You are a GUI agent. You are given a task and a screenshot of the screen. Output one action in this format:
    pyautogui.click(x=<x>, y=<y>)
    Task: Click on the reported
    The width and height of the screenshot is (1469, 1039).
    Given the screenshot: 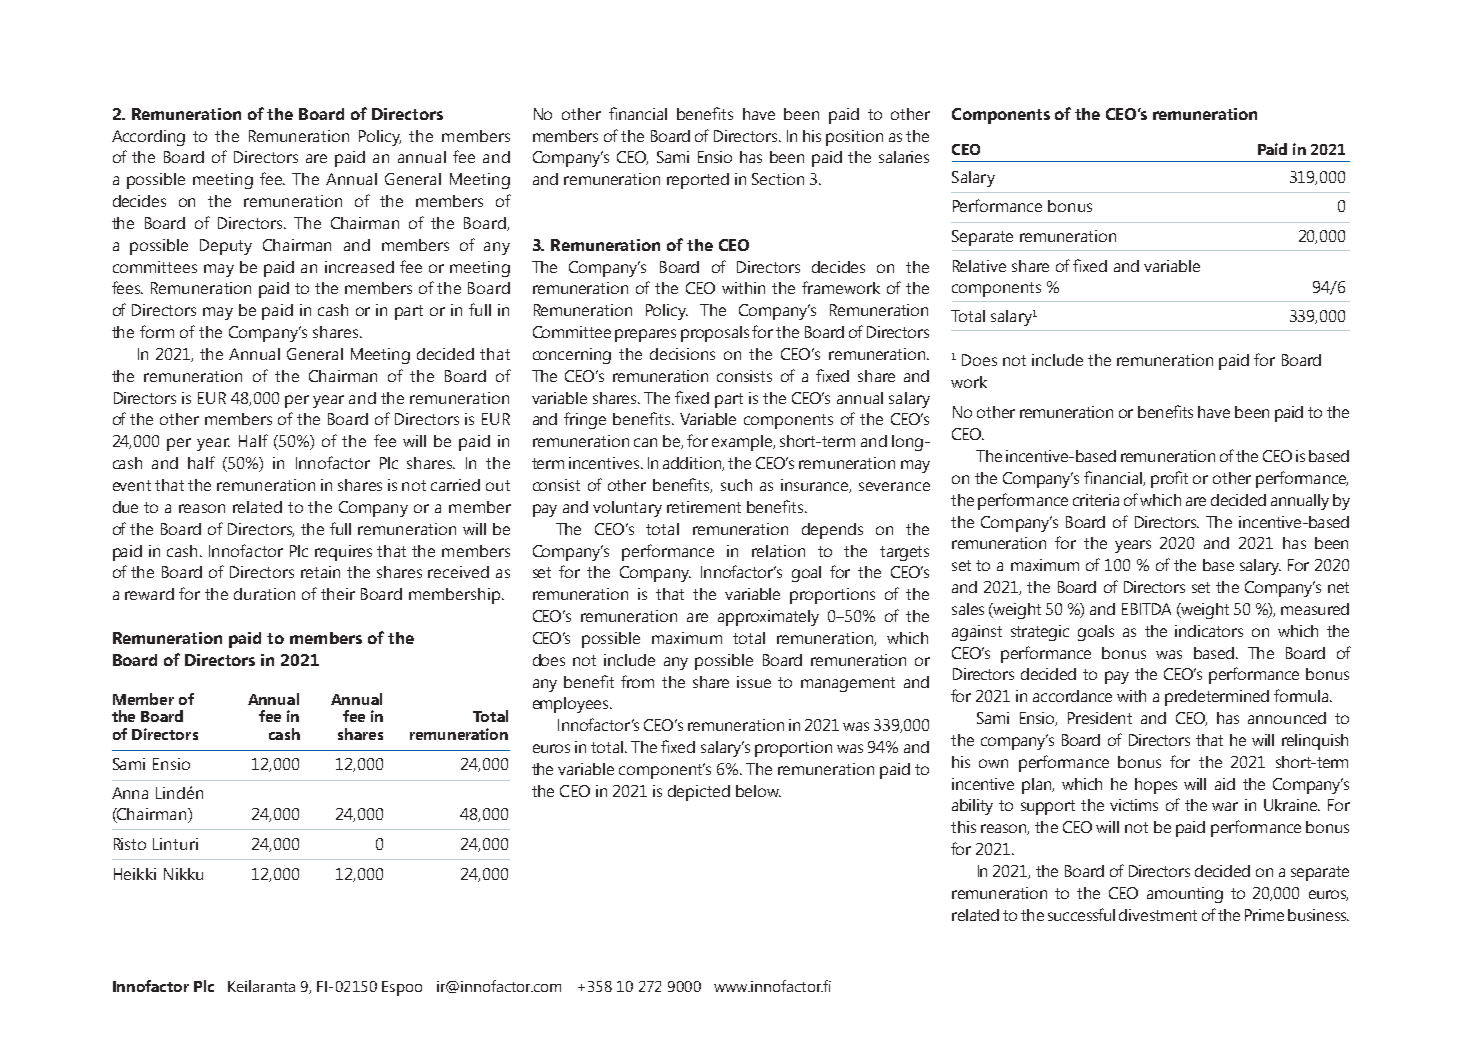 What is the action you would take?
    pyautogui.click(x=698, y=181)
